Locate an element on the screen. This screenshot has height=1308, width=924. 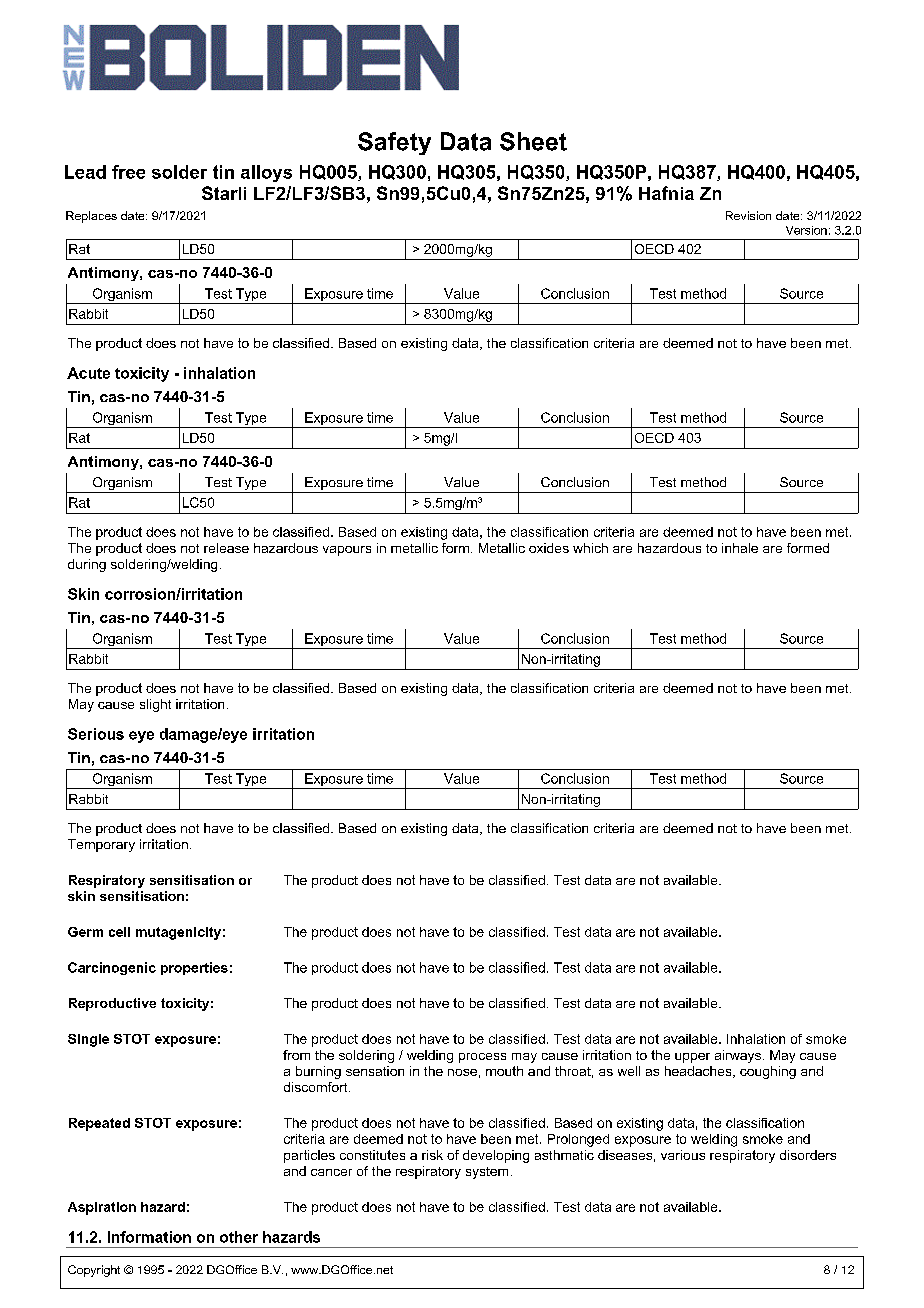
vapours is located at coordinates (347, 551).
